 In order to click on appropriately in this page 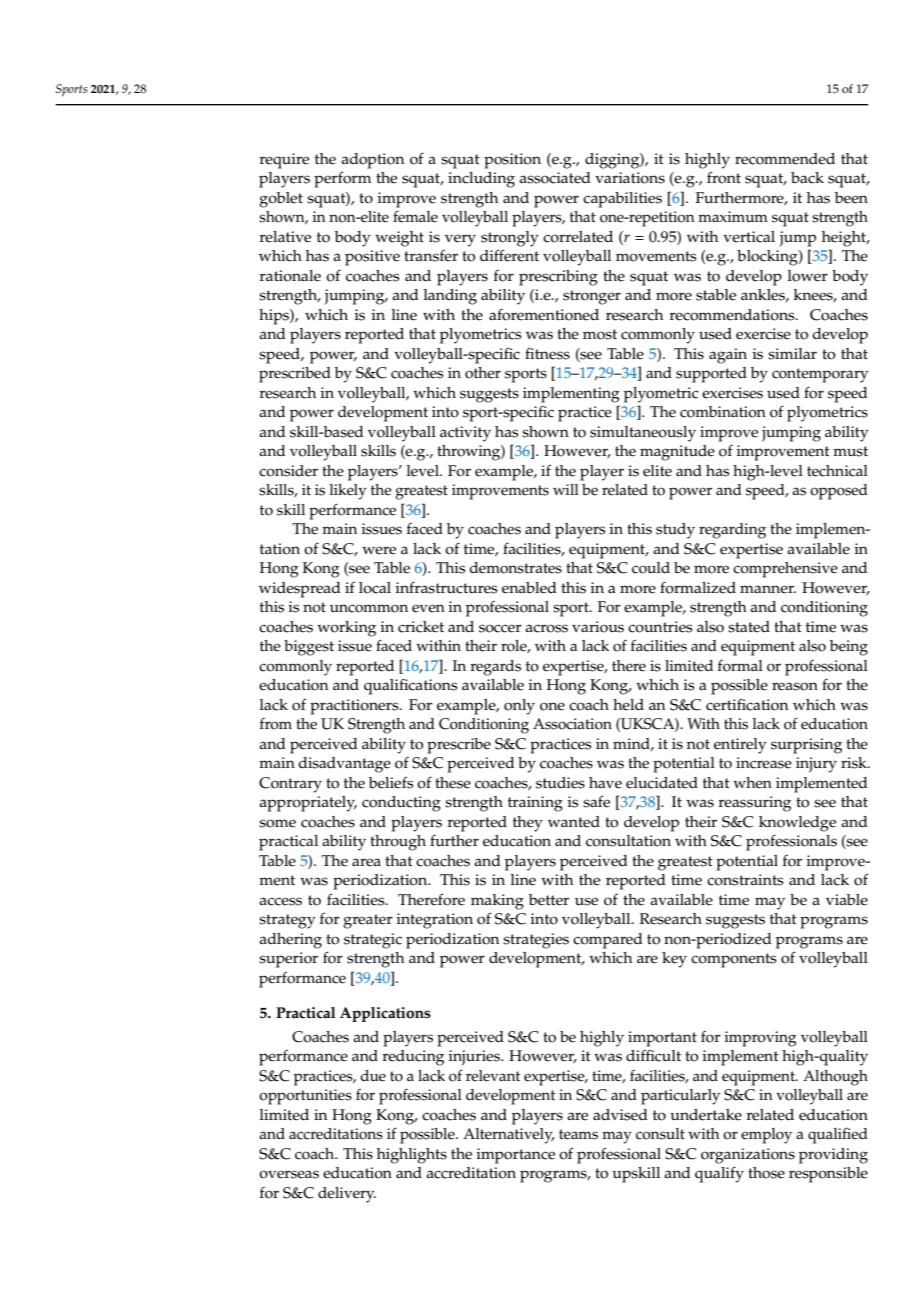, I will do `click(308, 804)`.
